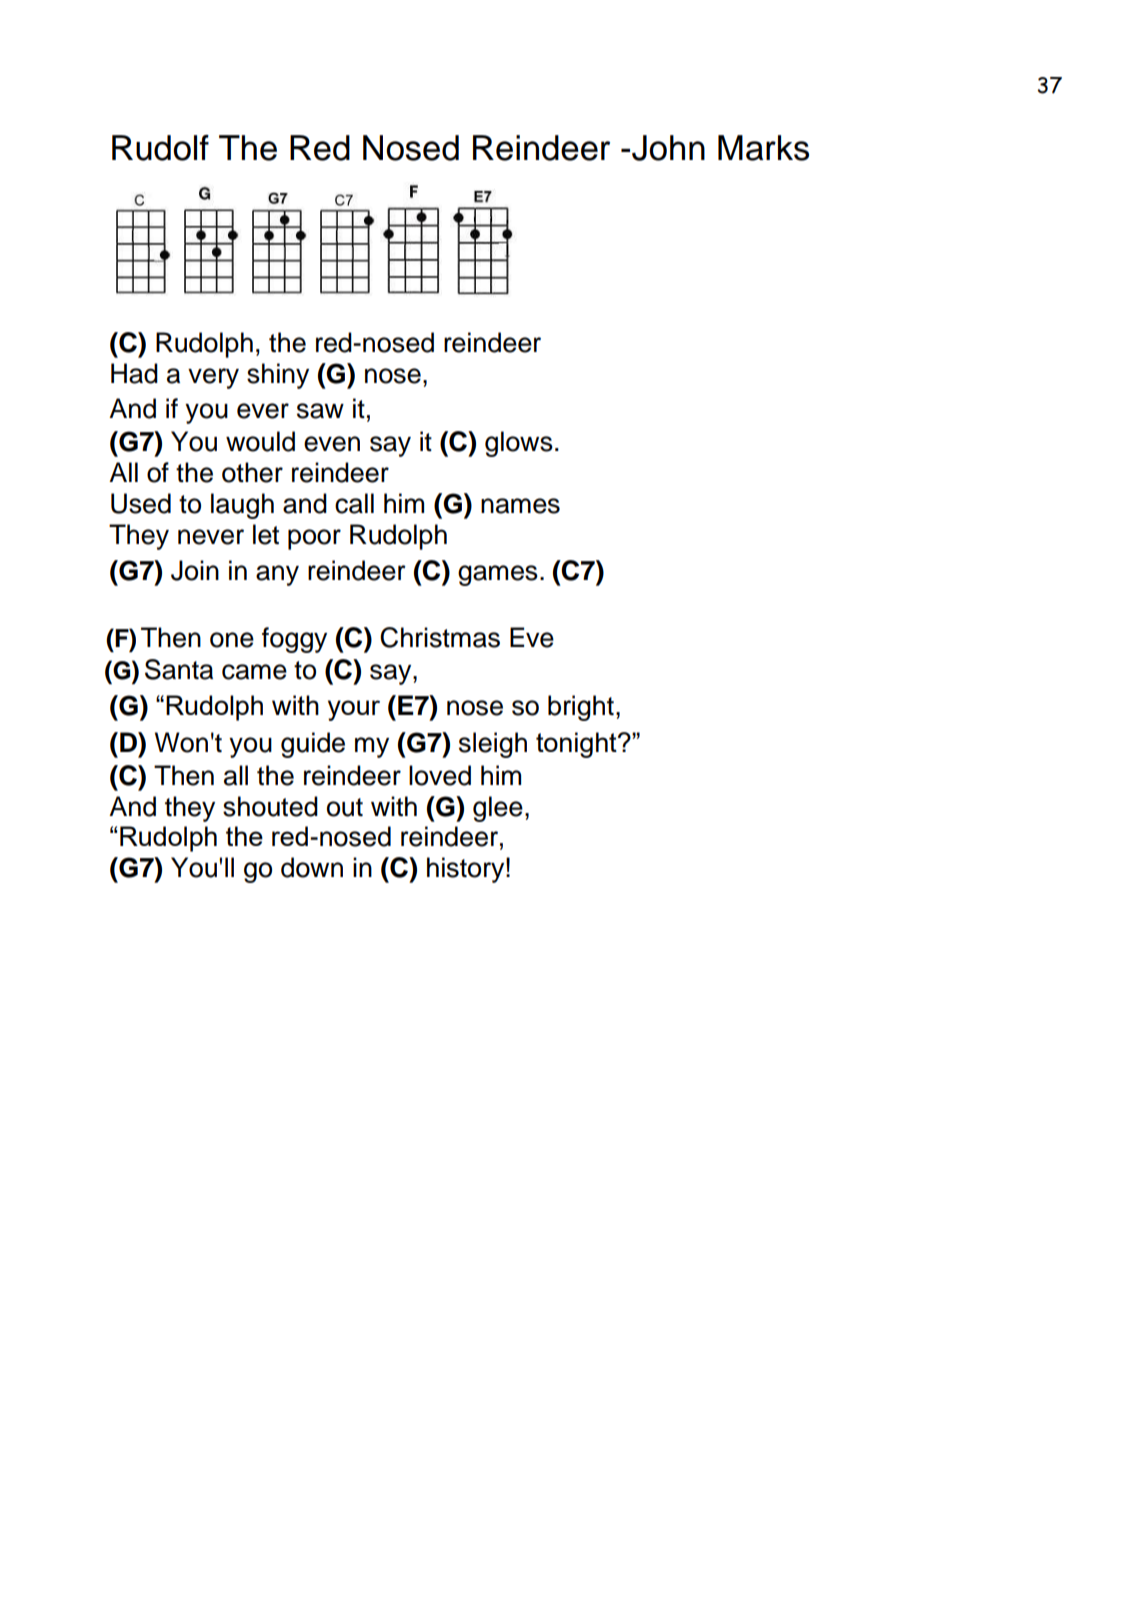  Describe the element at coordinates (520, 506) in the screenshot. I see `names` at that location.
